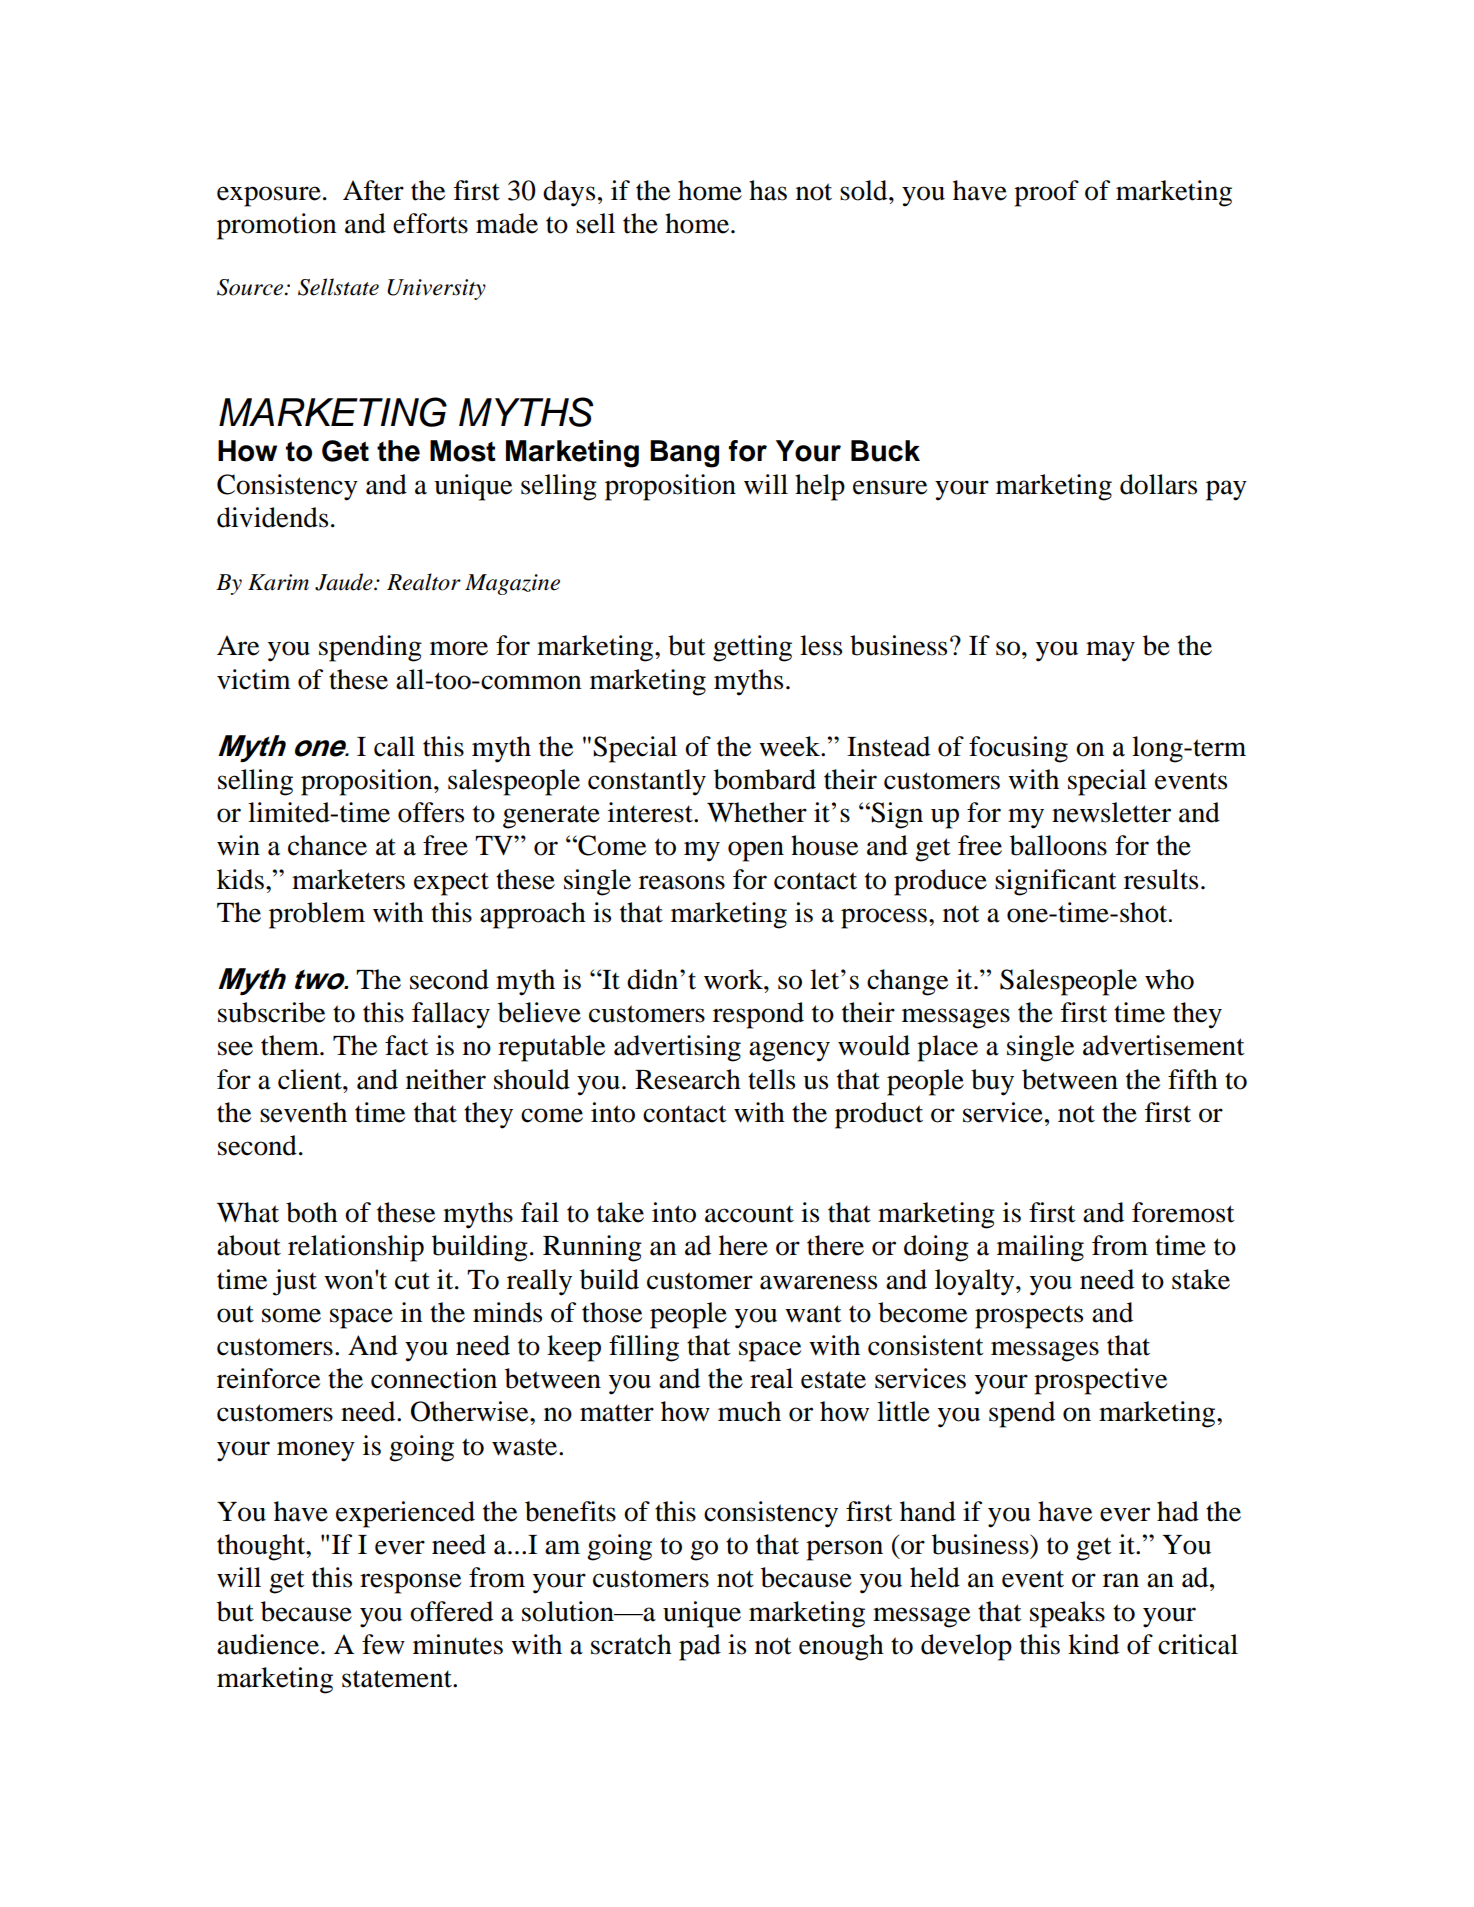 The height and width of the screenshot is (1907, 1474). Describe the element at coordinates (1169, 979) in the screenshot. I see `who` at that location.
